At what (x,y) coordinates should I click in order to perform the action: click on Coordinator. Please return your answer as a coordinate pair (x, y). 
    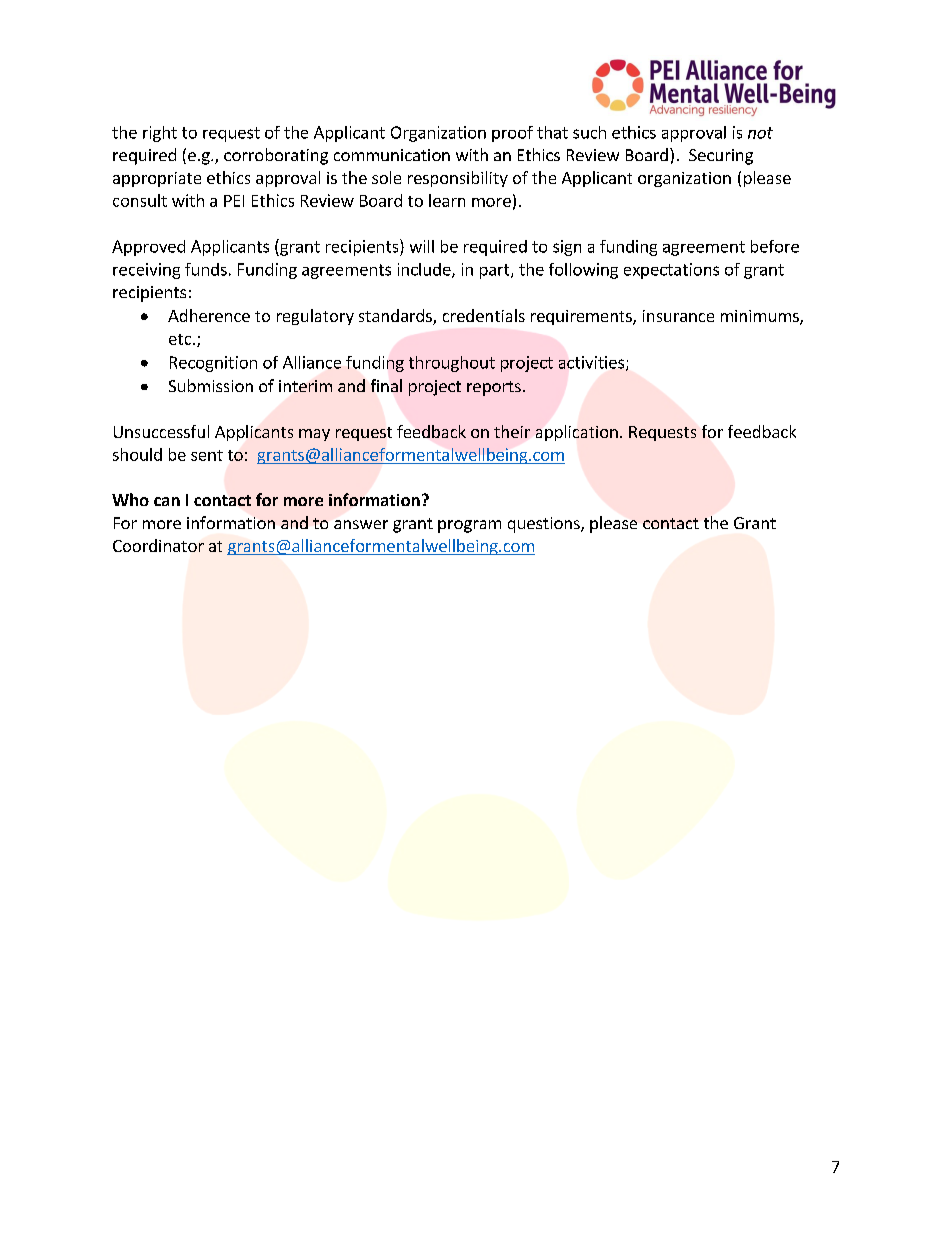
    Looking at the image, I should click on (158, 545).
